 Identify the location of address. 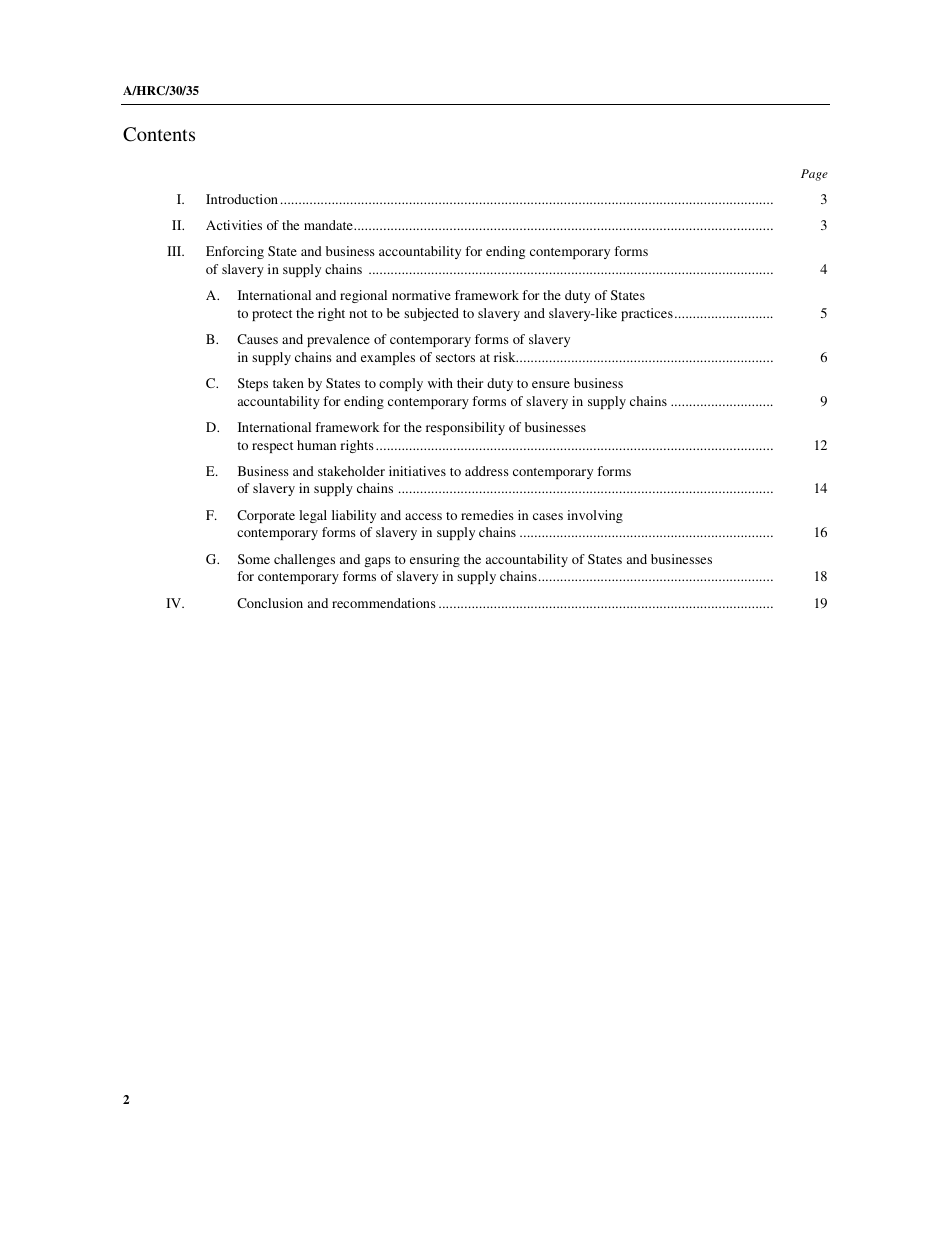
(487, 471).
